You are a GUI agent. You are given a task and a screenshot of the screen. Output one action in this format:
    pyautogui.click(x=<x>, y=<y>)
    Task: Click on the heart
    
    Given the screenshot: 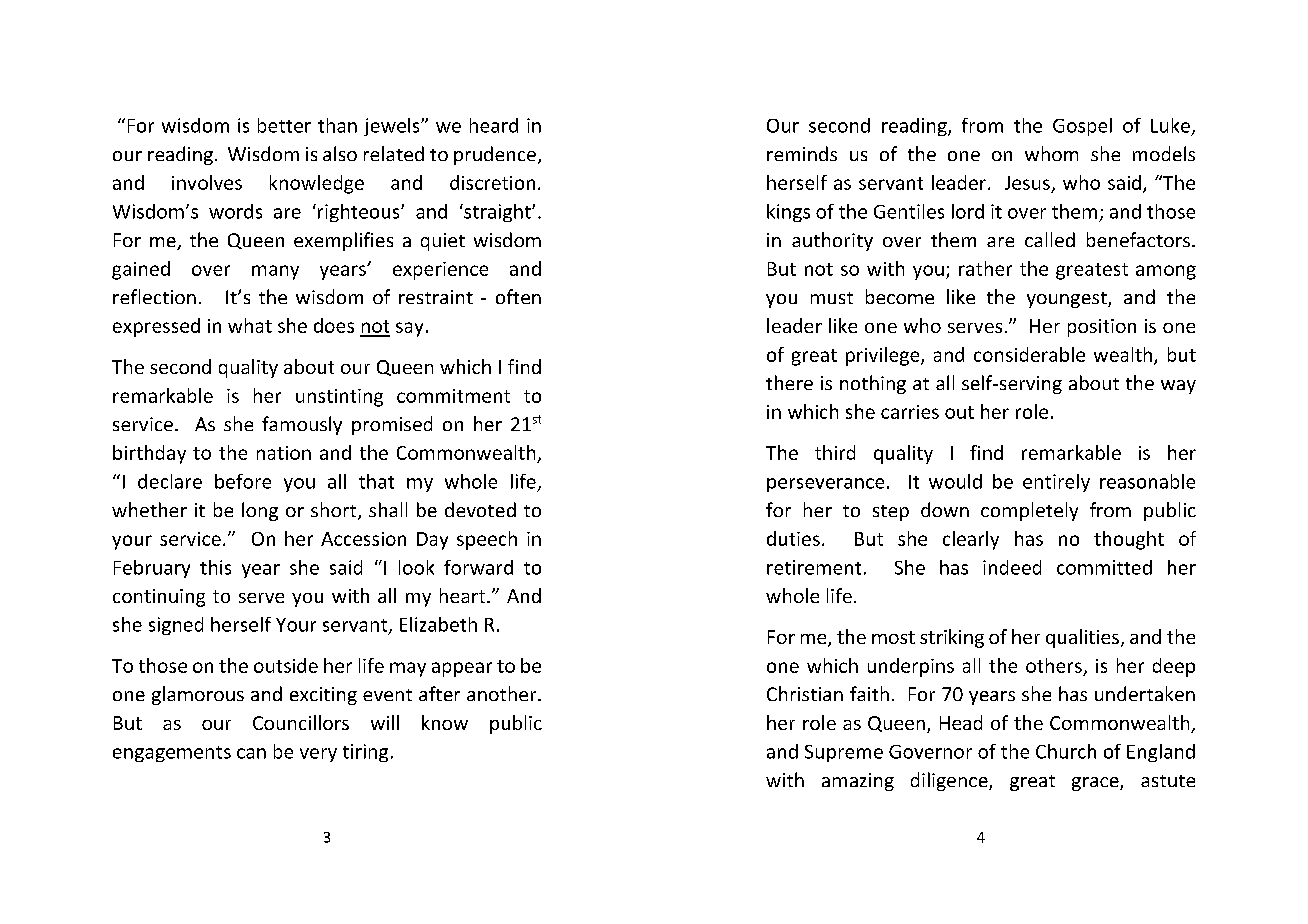 What is the action you would take?
    pyautogui.click(x=464, y=595)
